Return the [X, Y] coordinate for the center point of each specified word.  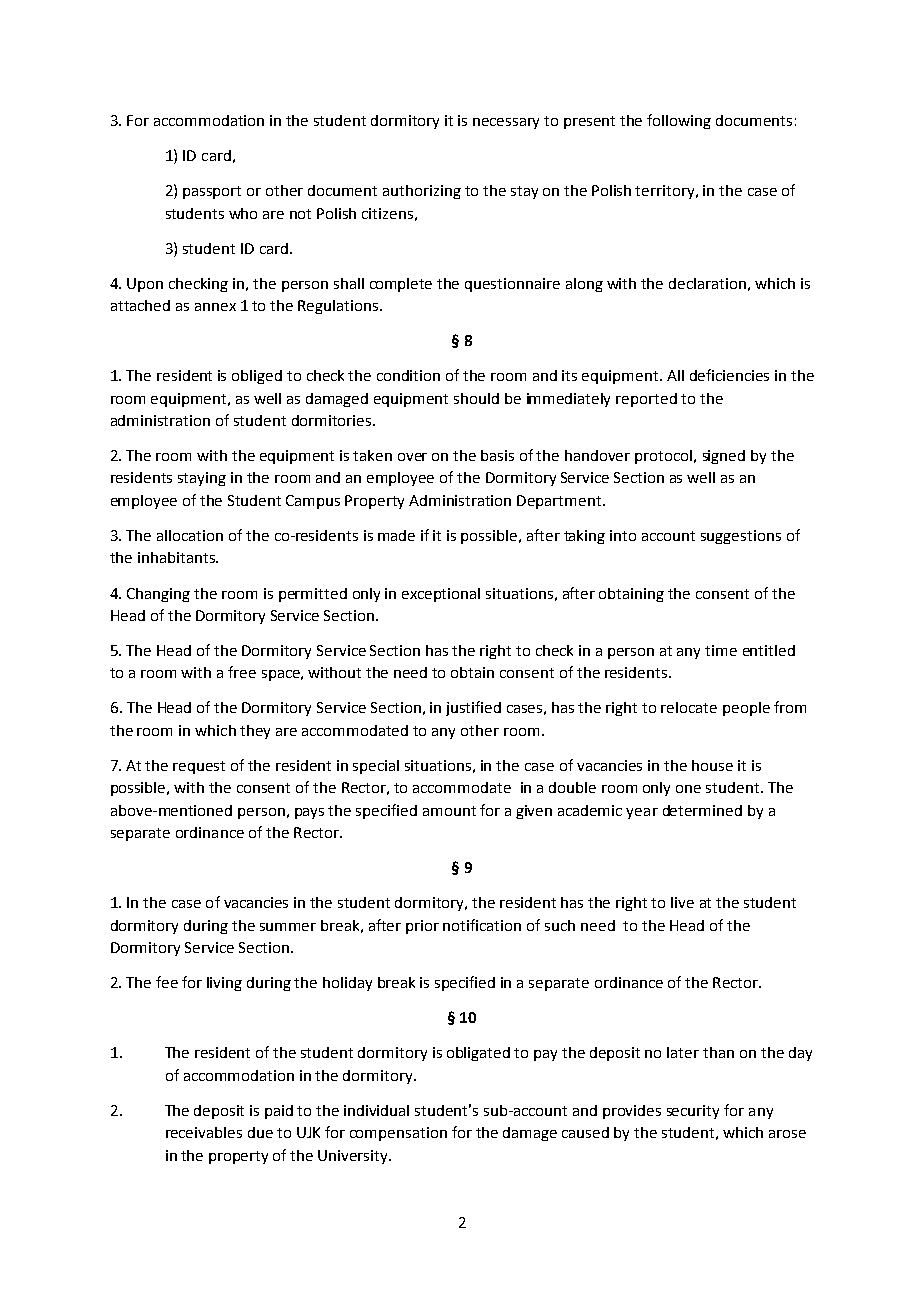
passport [212, 192]
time [721, 650]
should [476, 398]
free [242, 672]
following [679, 121]
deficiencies [729, 375]
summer [288, 927]
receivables [204, 1132]
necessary [506, 123]
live [682, 902]
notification [482, 925]
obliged [257, 377]
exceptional [441, 595]
